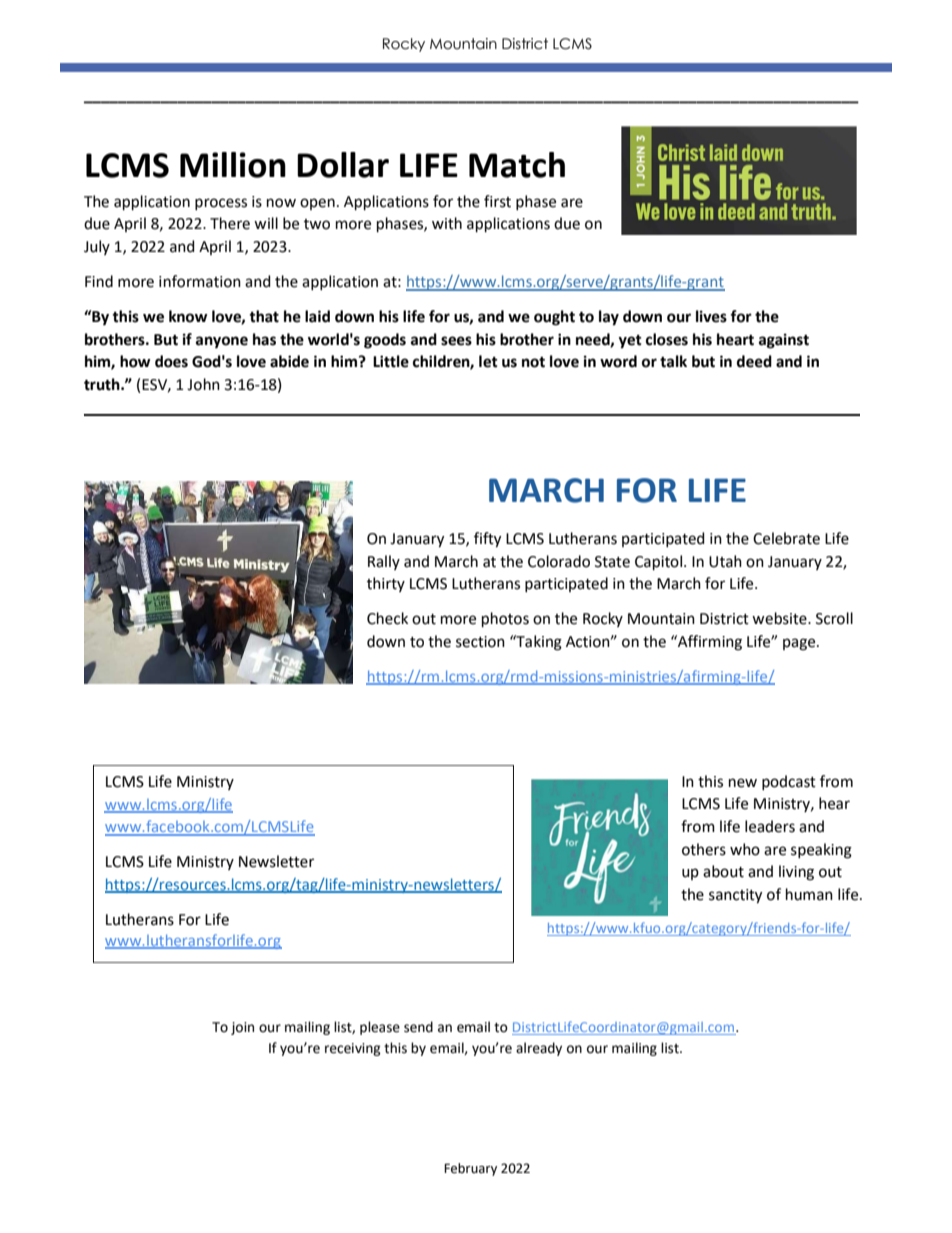  What do you see at coordinates (387, 618) in the screenshot?
I see `Check` at bounding box center [387, 618].
